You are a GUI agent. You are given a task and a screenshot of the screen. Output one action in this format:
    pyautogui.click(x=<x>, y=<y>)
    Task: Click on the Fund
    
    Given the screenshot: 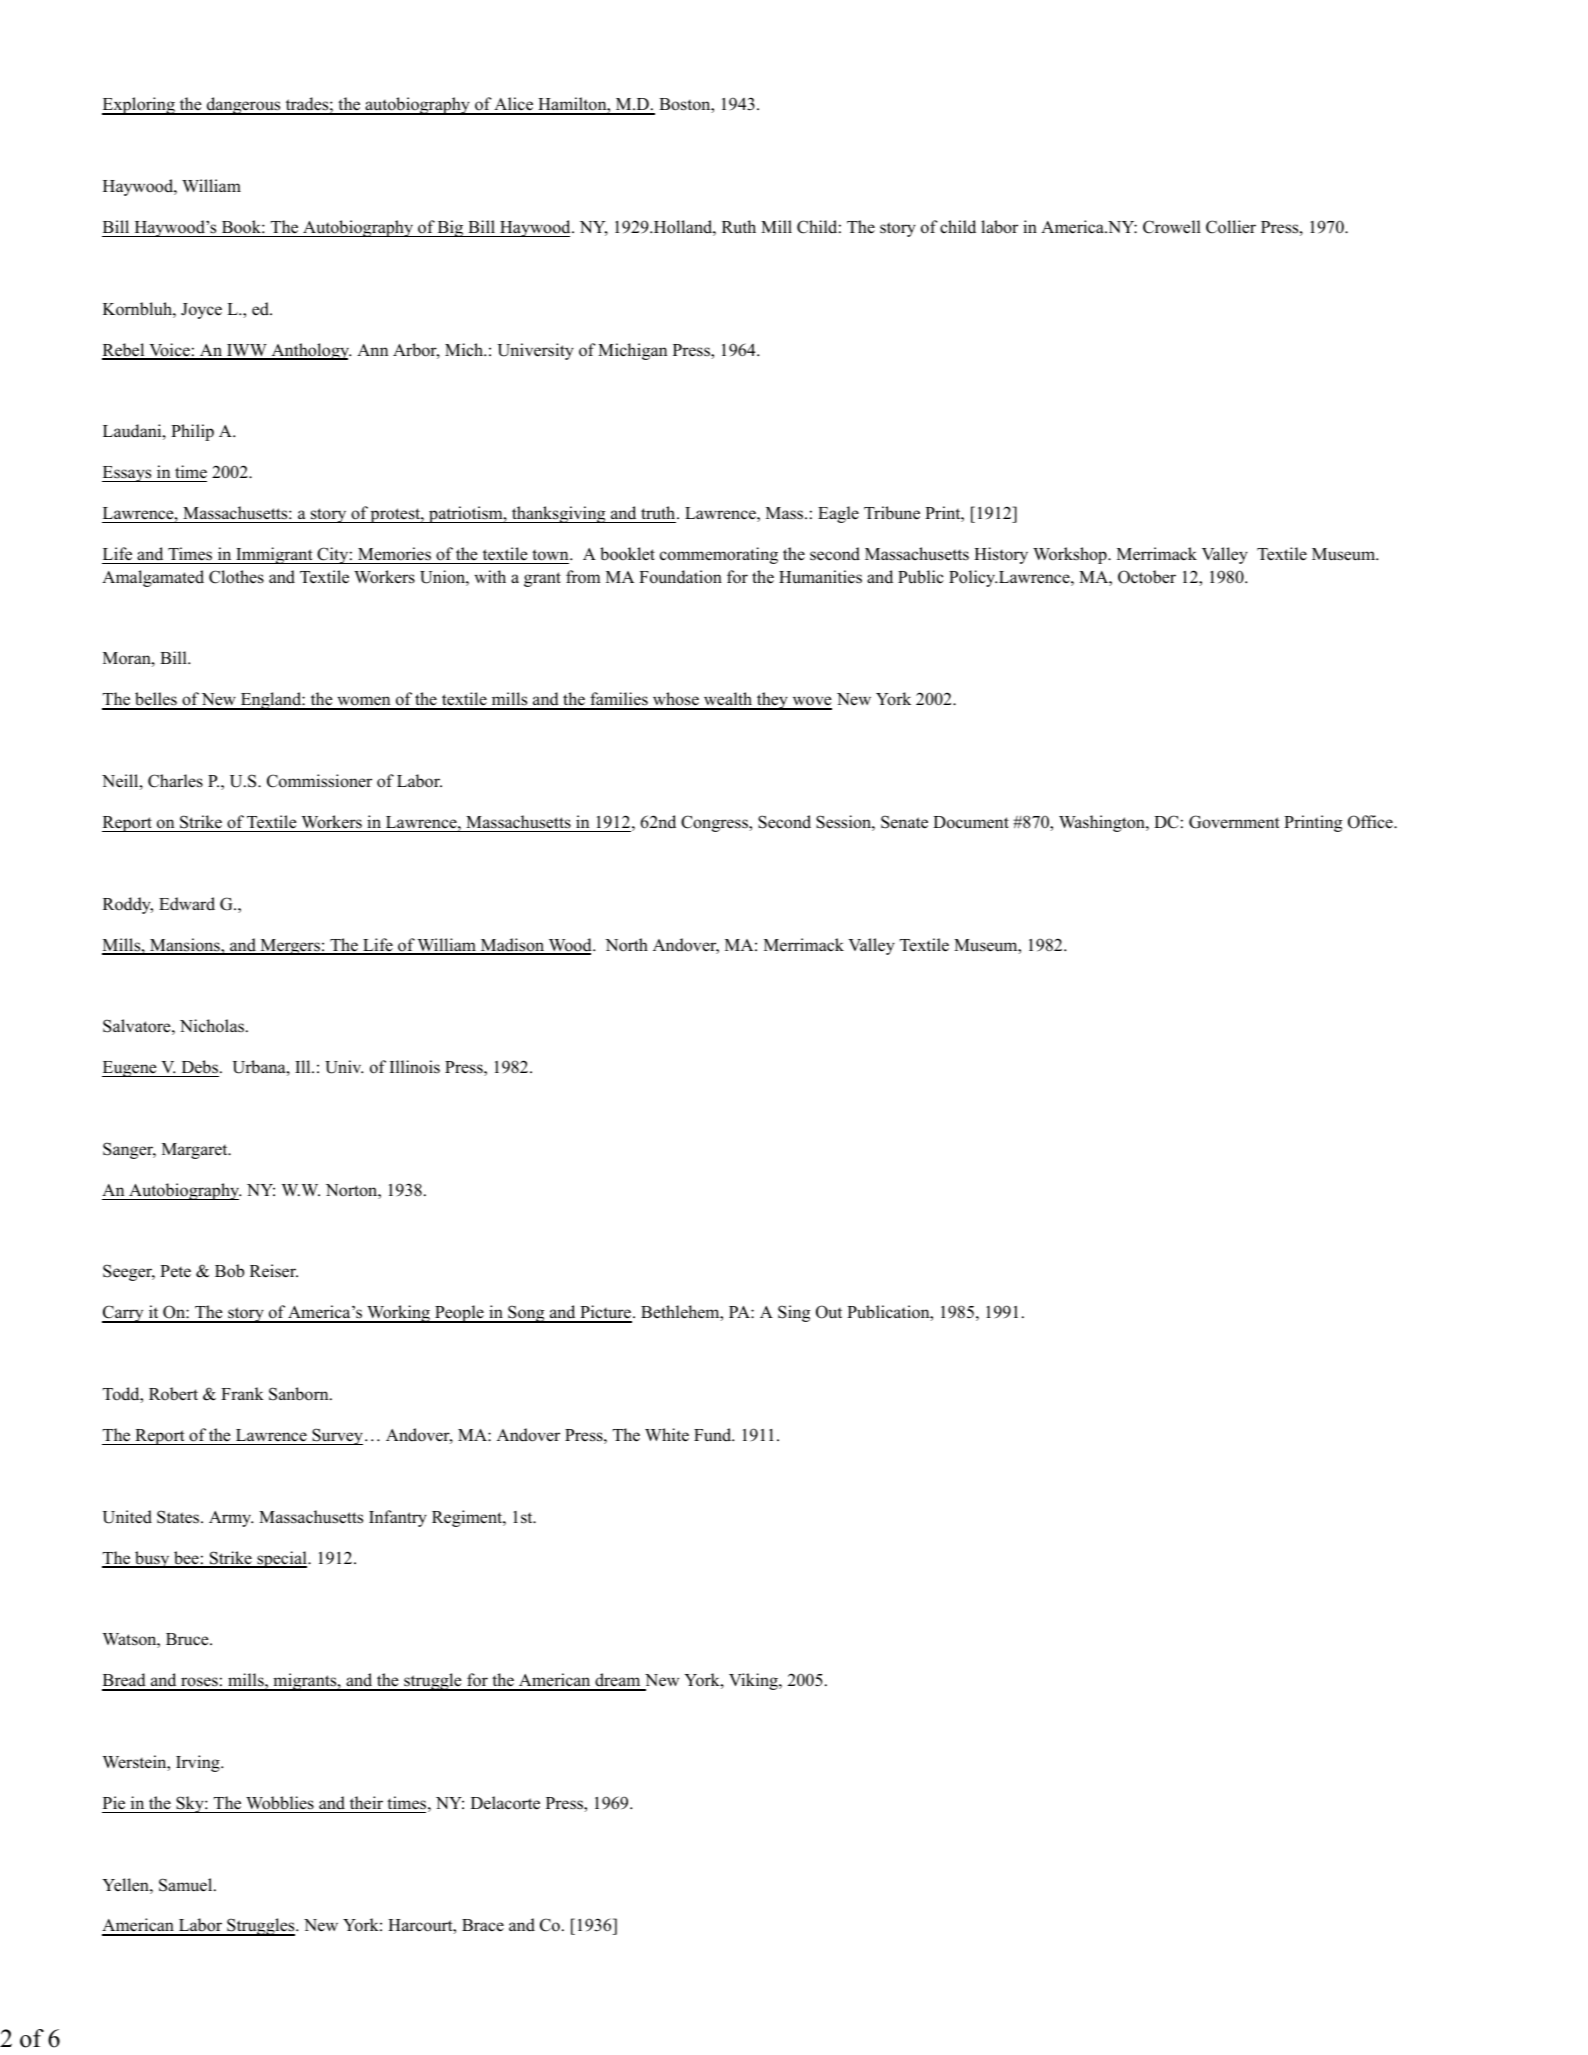 What is the action you would take?
    pyautogui.click(x=714, y=1435)
